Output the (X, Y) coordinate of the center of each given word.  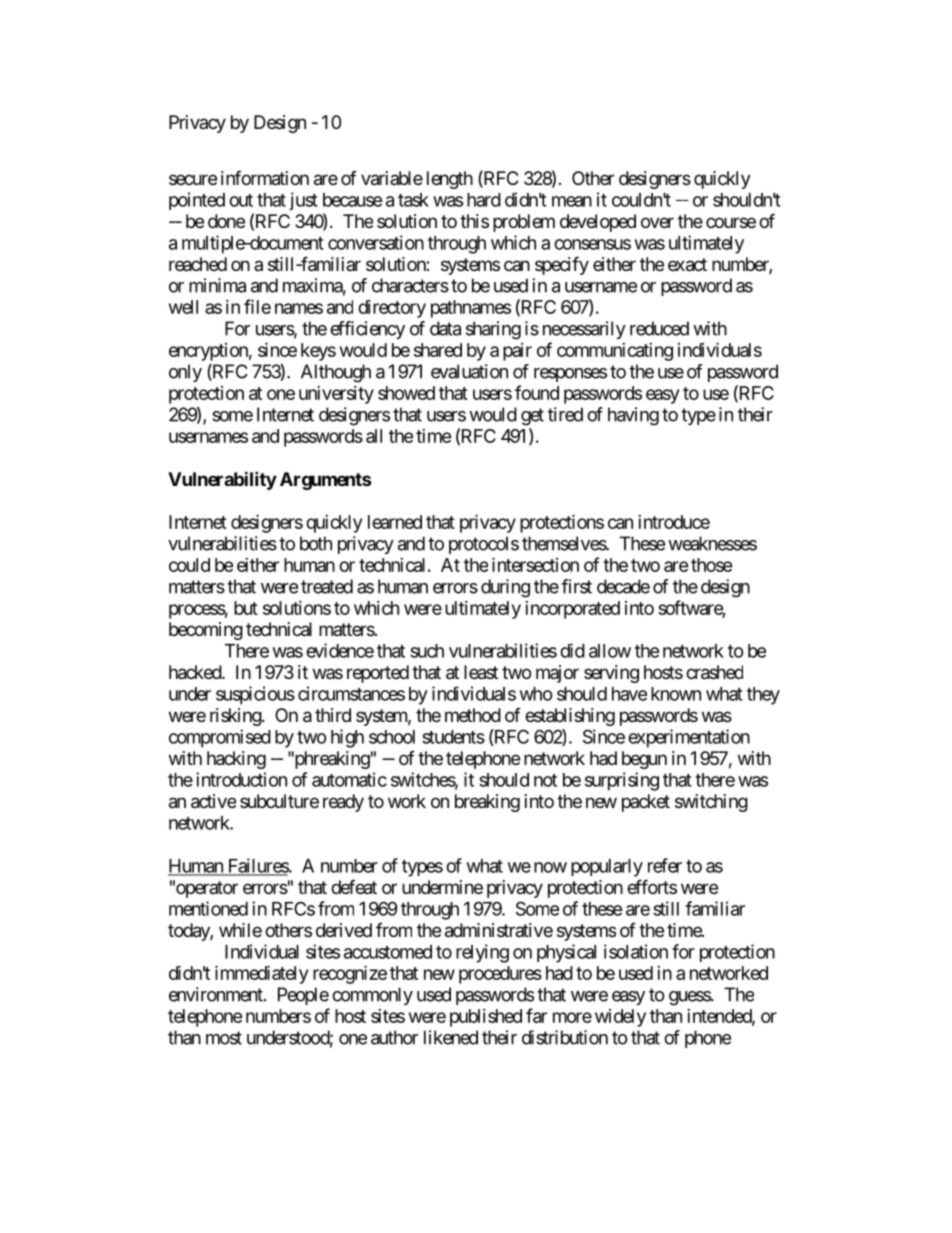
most (224, 1038)
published (486, 1018)
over (657, 222)
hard (484, 200)
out (241, 200)
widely (620, 1018)
